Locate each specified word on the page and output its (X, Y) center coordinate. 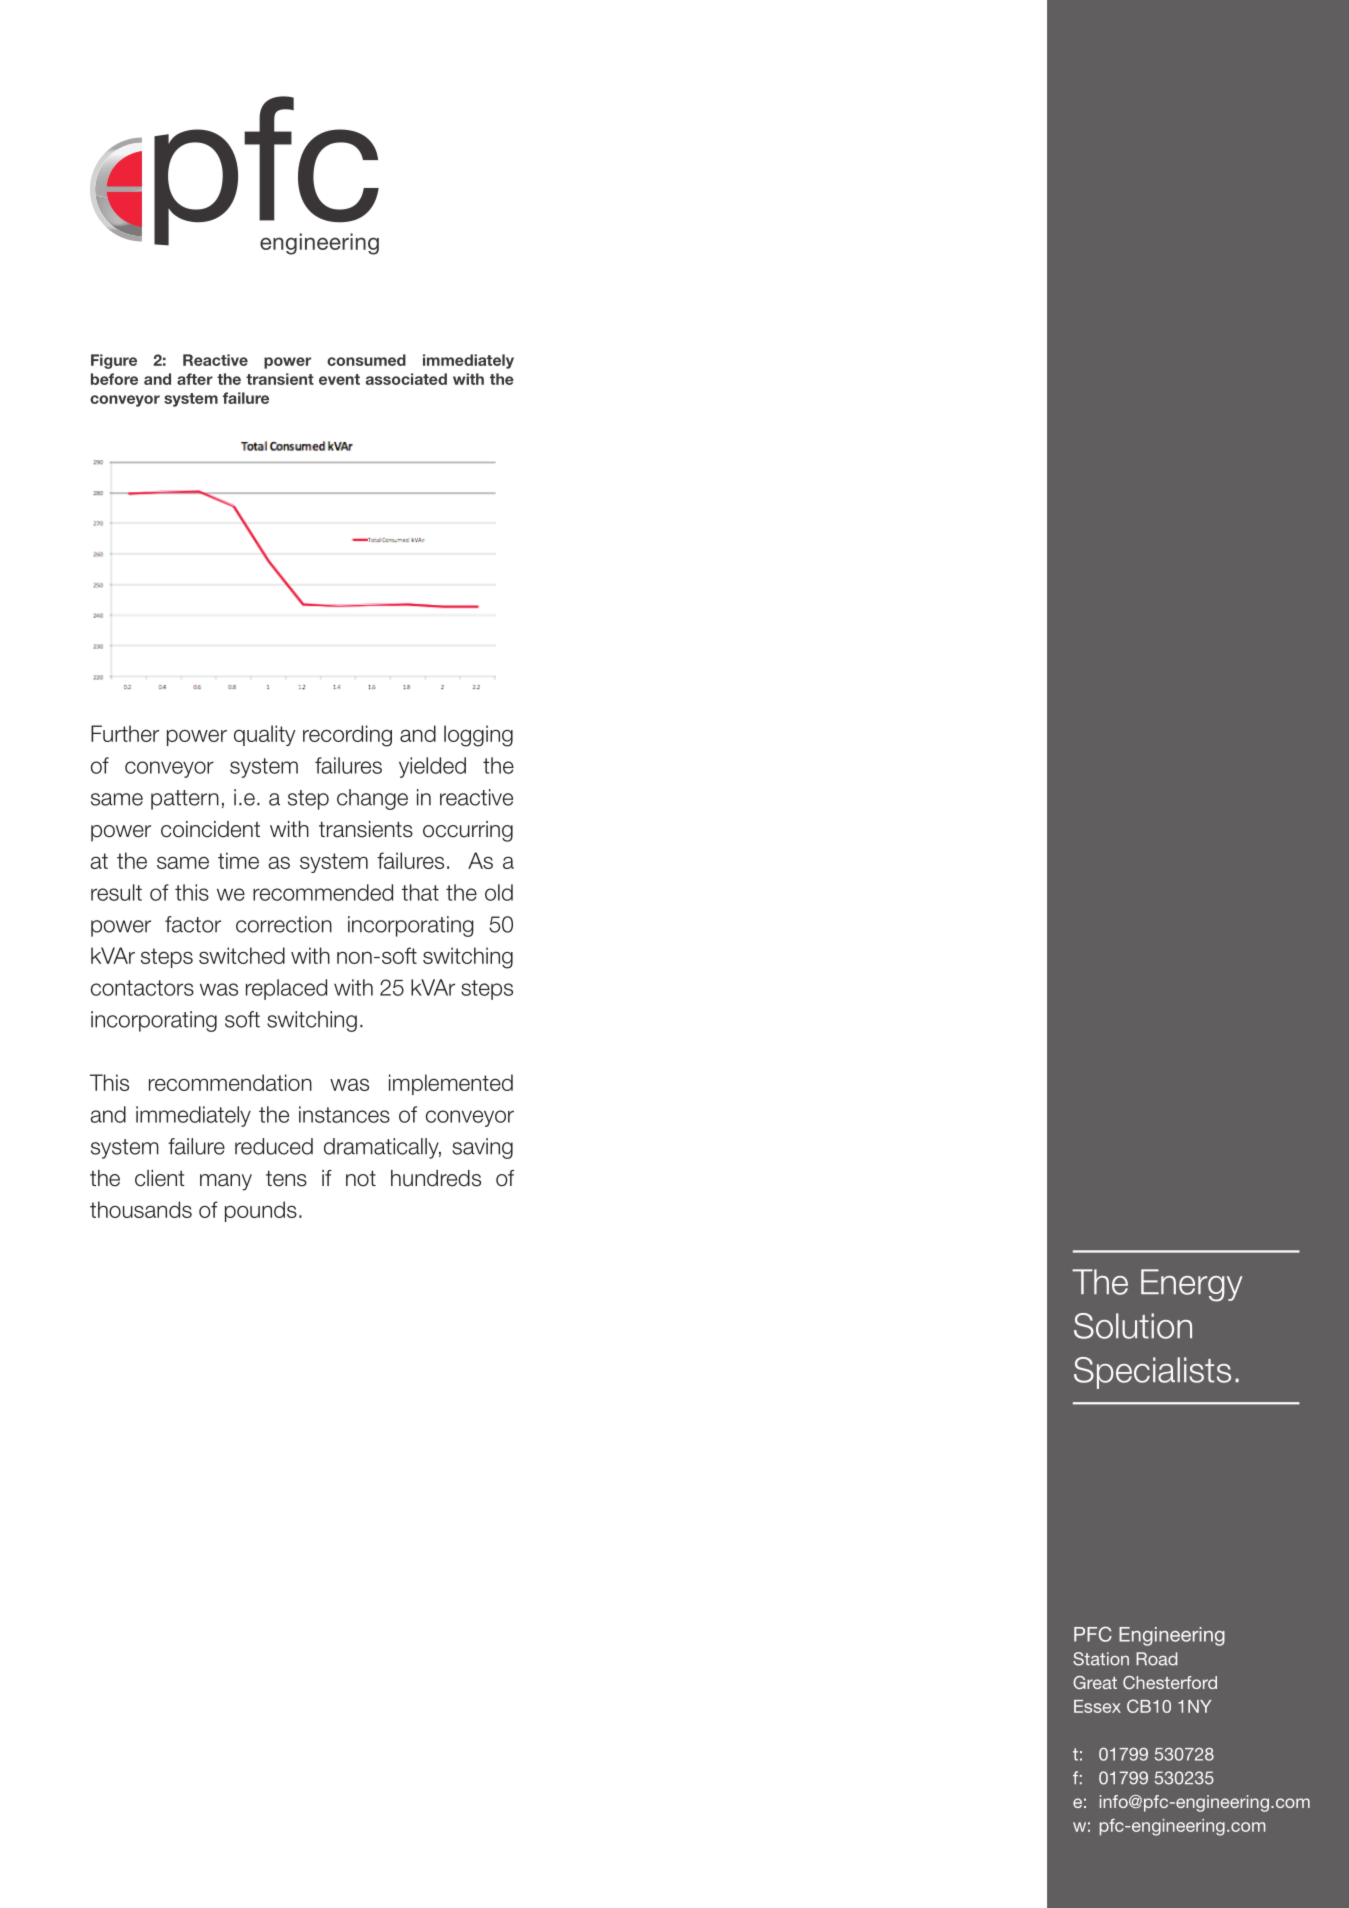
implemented (451, 1084)
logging (478, 736)
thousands (141, 1209)
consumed (366, 360)
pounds (261, 1211)
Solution (1133, 1326)
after (195, 379)
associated (406, 379)
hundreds (436, 1178)
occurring (468, 831)
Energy (1192, 1285)
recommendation (230, 1082)
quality (265, 735)
